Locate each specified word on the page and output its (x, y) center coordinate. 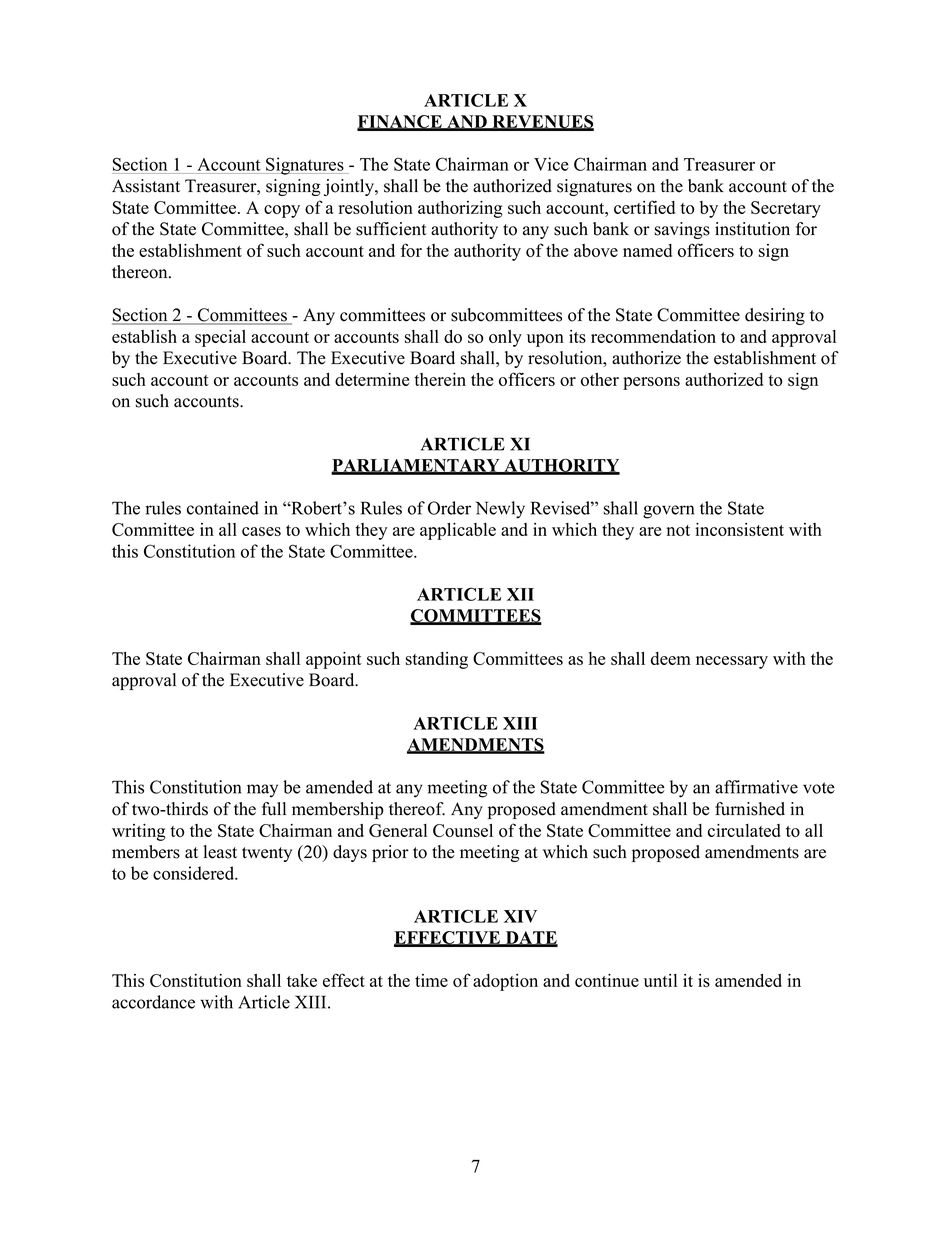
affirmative (756, 787)
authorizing (460, 209)
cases (261, 531)
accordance (153, 1002)
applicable (458, 531)
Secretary (786, 209)
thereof (417, 809)
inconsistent (739, 529)
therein (440, 379)
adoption (505, 982)
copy (282, 211)
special (220, 338)
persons (651, 383)
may (262, 791)
